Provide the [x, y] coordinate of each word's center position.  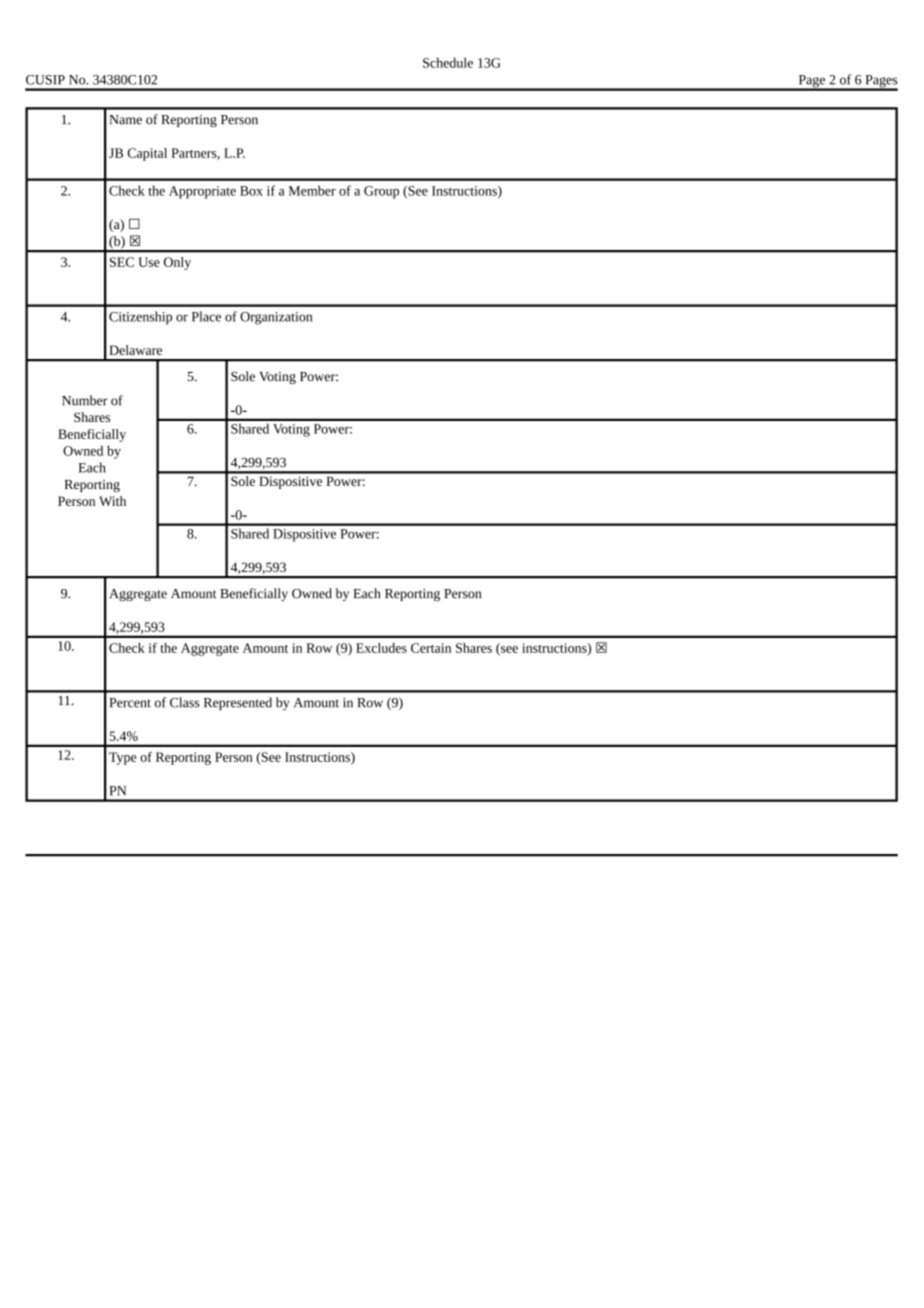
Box [251, 191]
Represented [238, 703]
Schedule [448, 62]
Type [123, 758]
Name [125, 120]
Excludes [381, 648]
